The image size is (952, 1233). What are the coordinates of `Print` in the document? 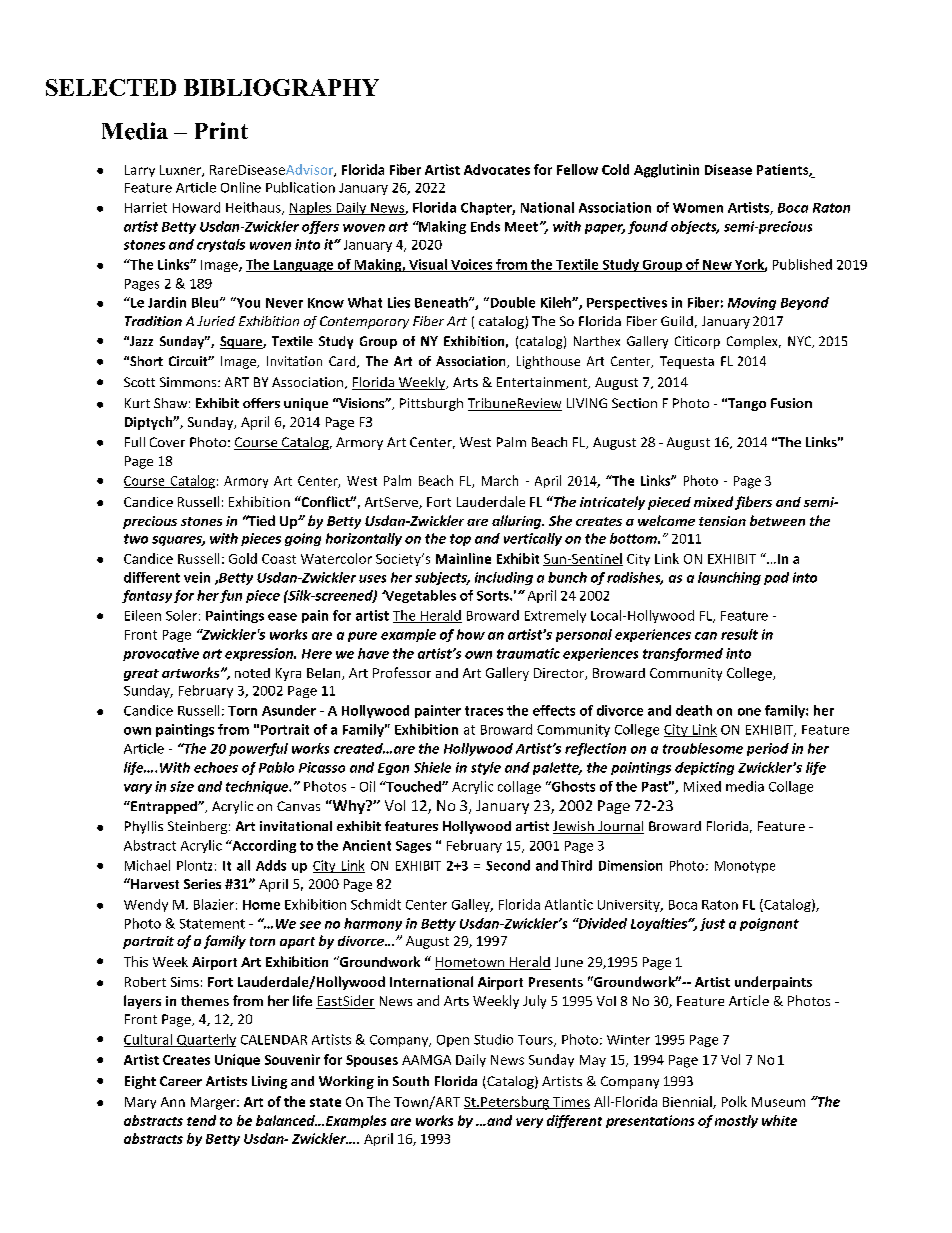 It's located at (221, 130).
